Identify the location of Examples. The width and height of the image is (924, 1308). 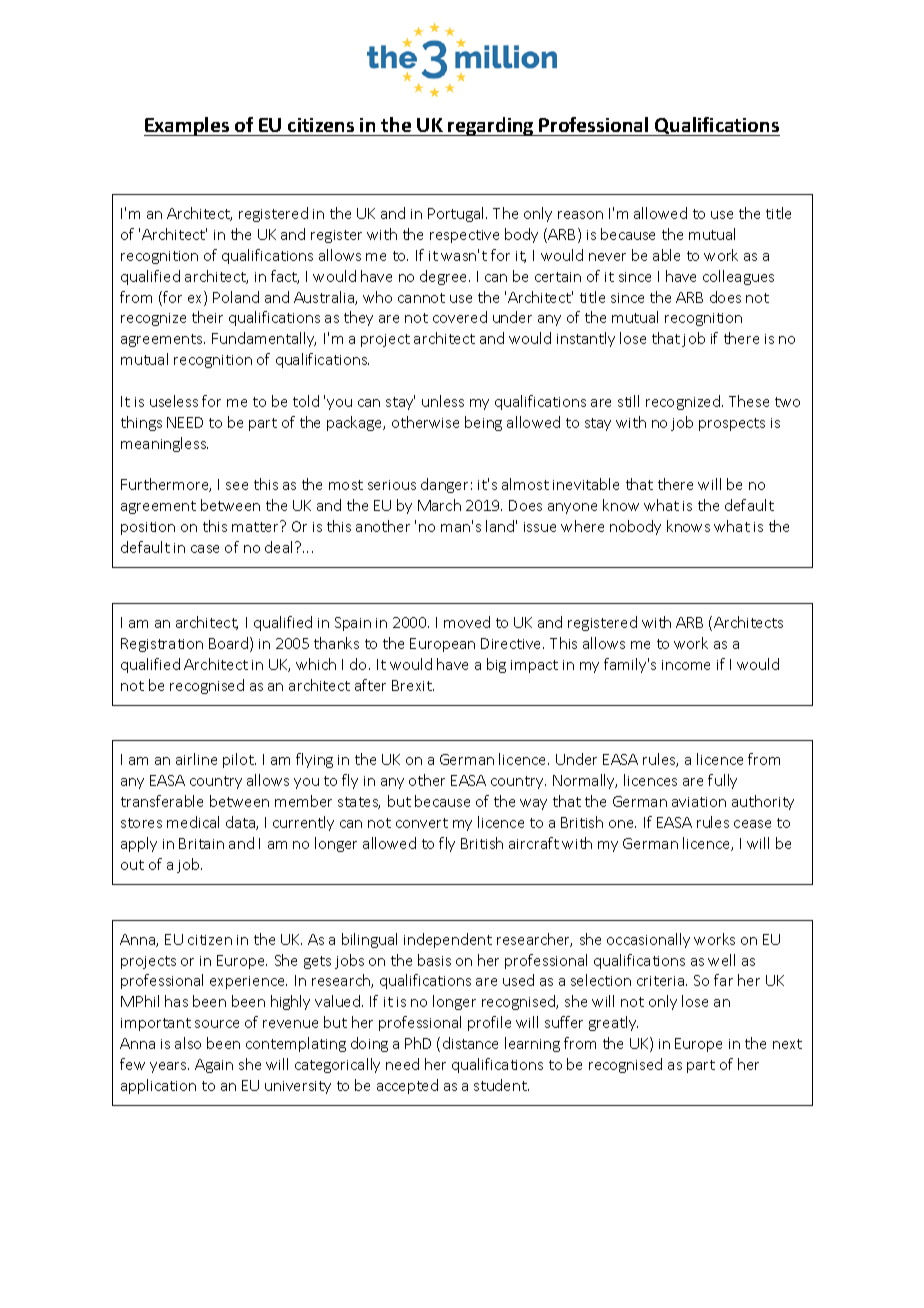
(188, 126).
